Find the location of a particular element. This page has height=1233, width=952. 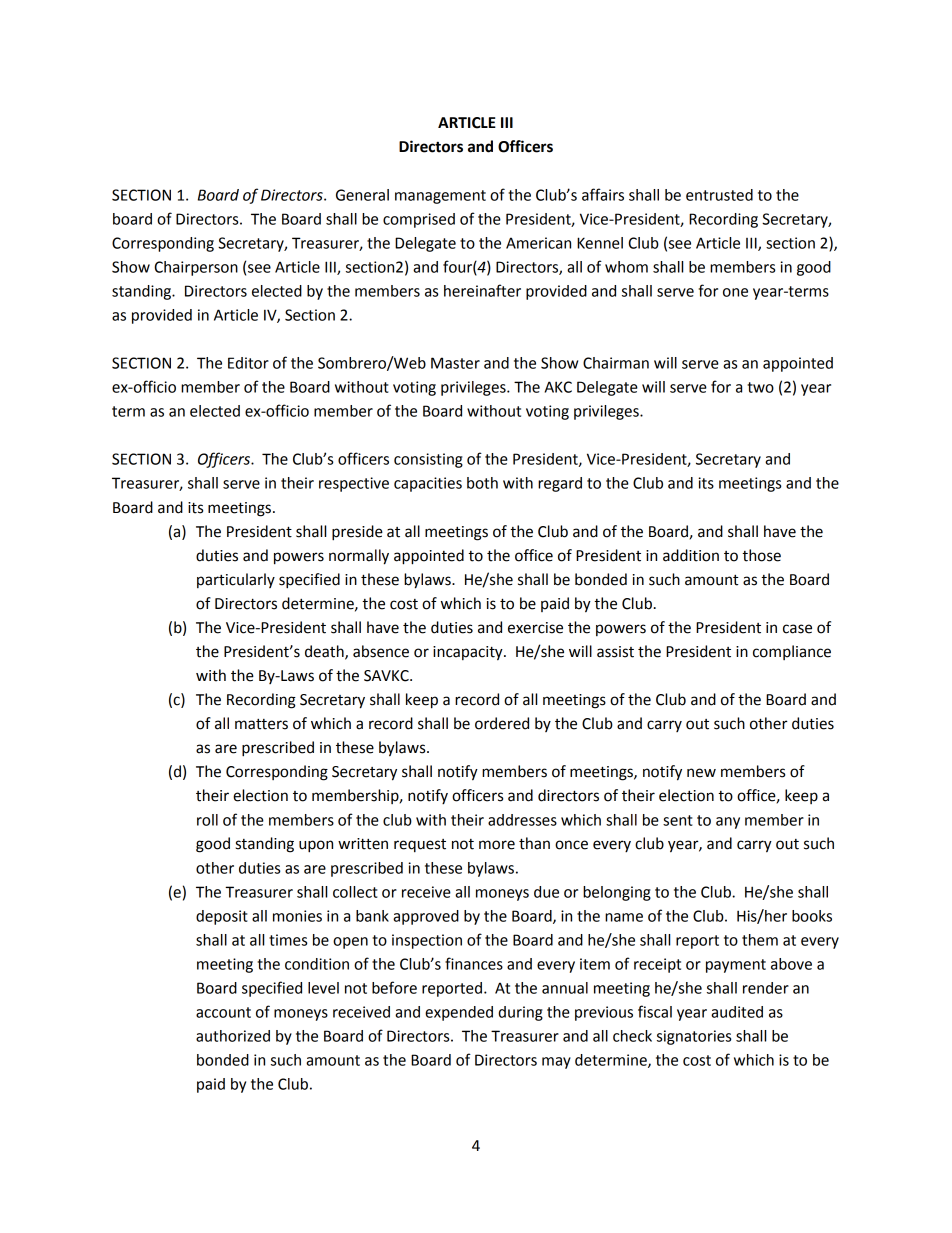

authorized is located at coordinates (233, 1036).
